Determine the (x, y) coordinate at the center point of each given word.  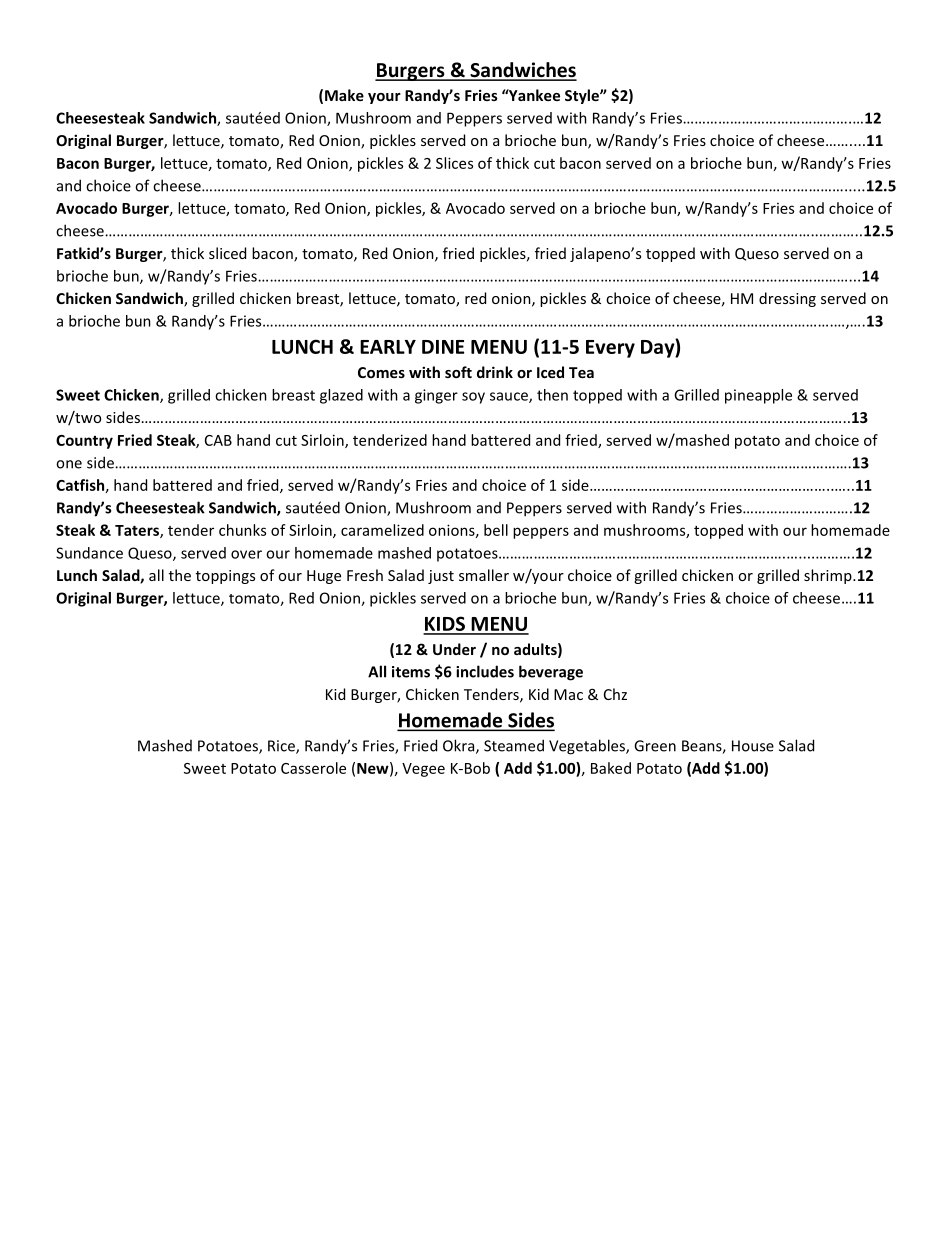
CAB (218, 440)
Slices (454, 163)
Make (344, 95)
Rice (282, 747)
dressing (787, 299)
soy (473, 398)
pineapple (758, 396)
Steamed (514, 745)
